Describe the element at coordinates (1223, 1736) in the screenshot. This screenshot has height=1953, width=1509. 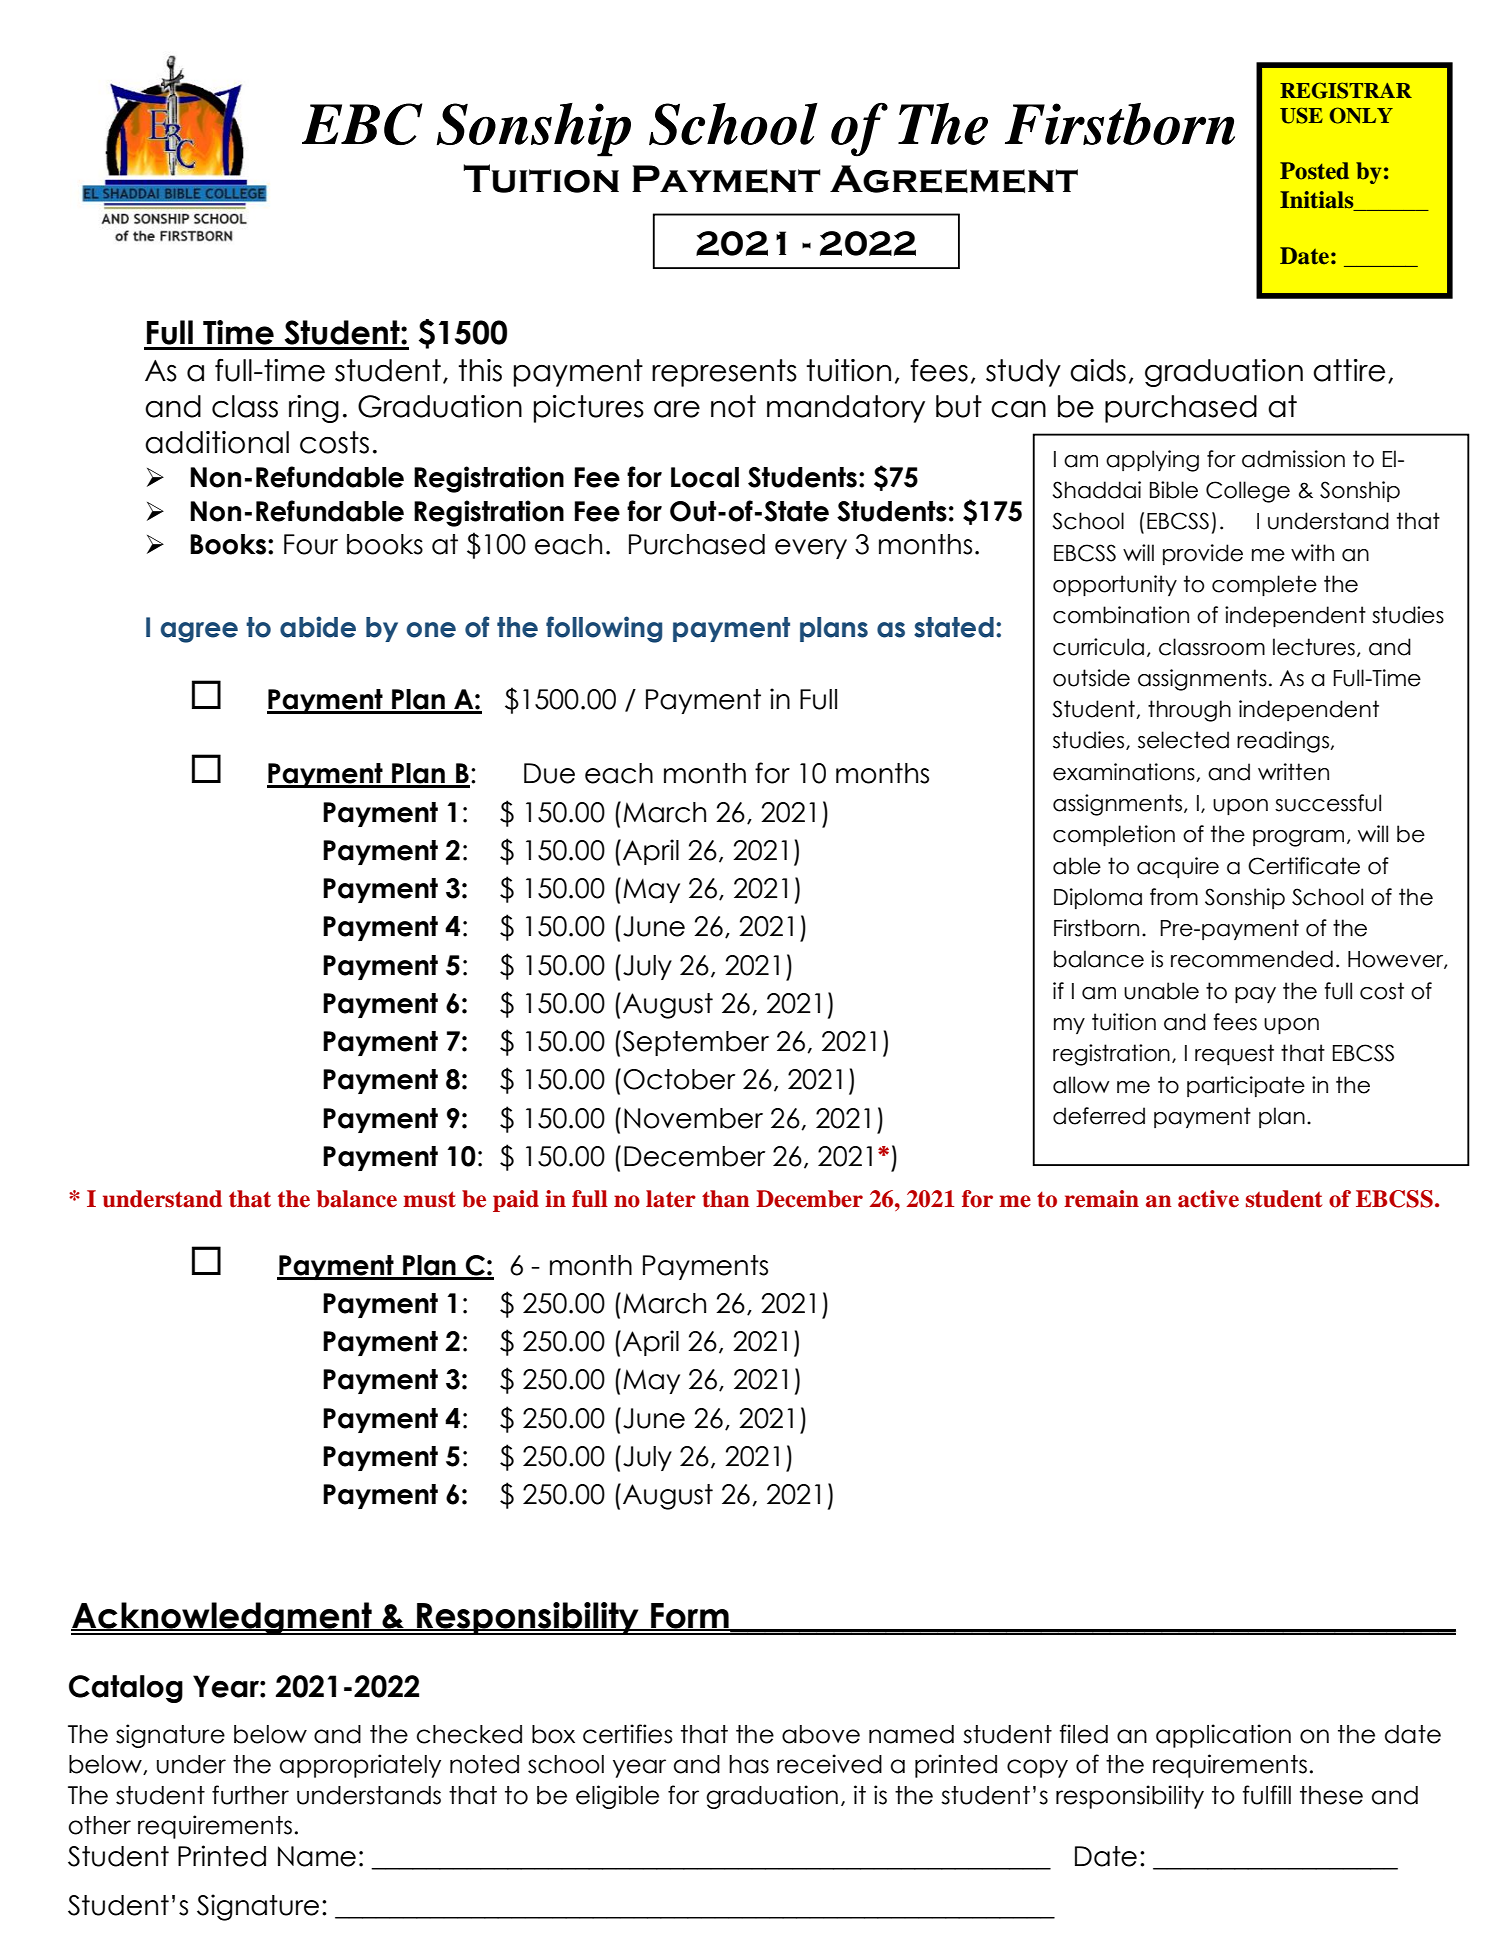
I see `application` at that location.
